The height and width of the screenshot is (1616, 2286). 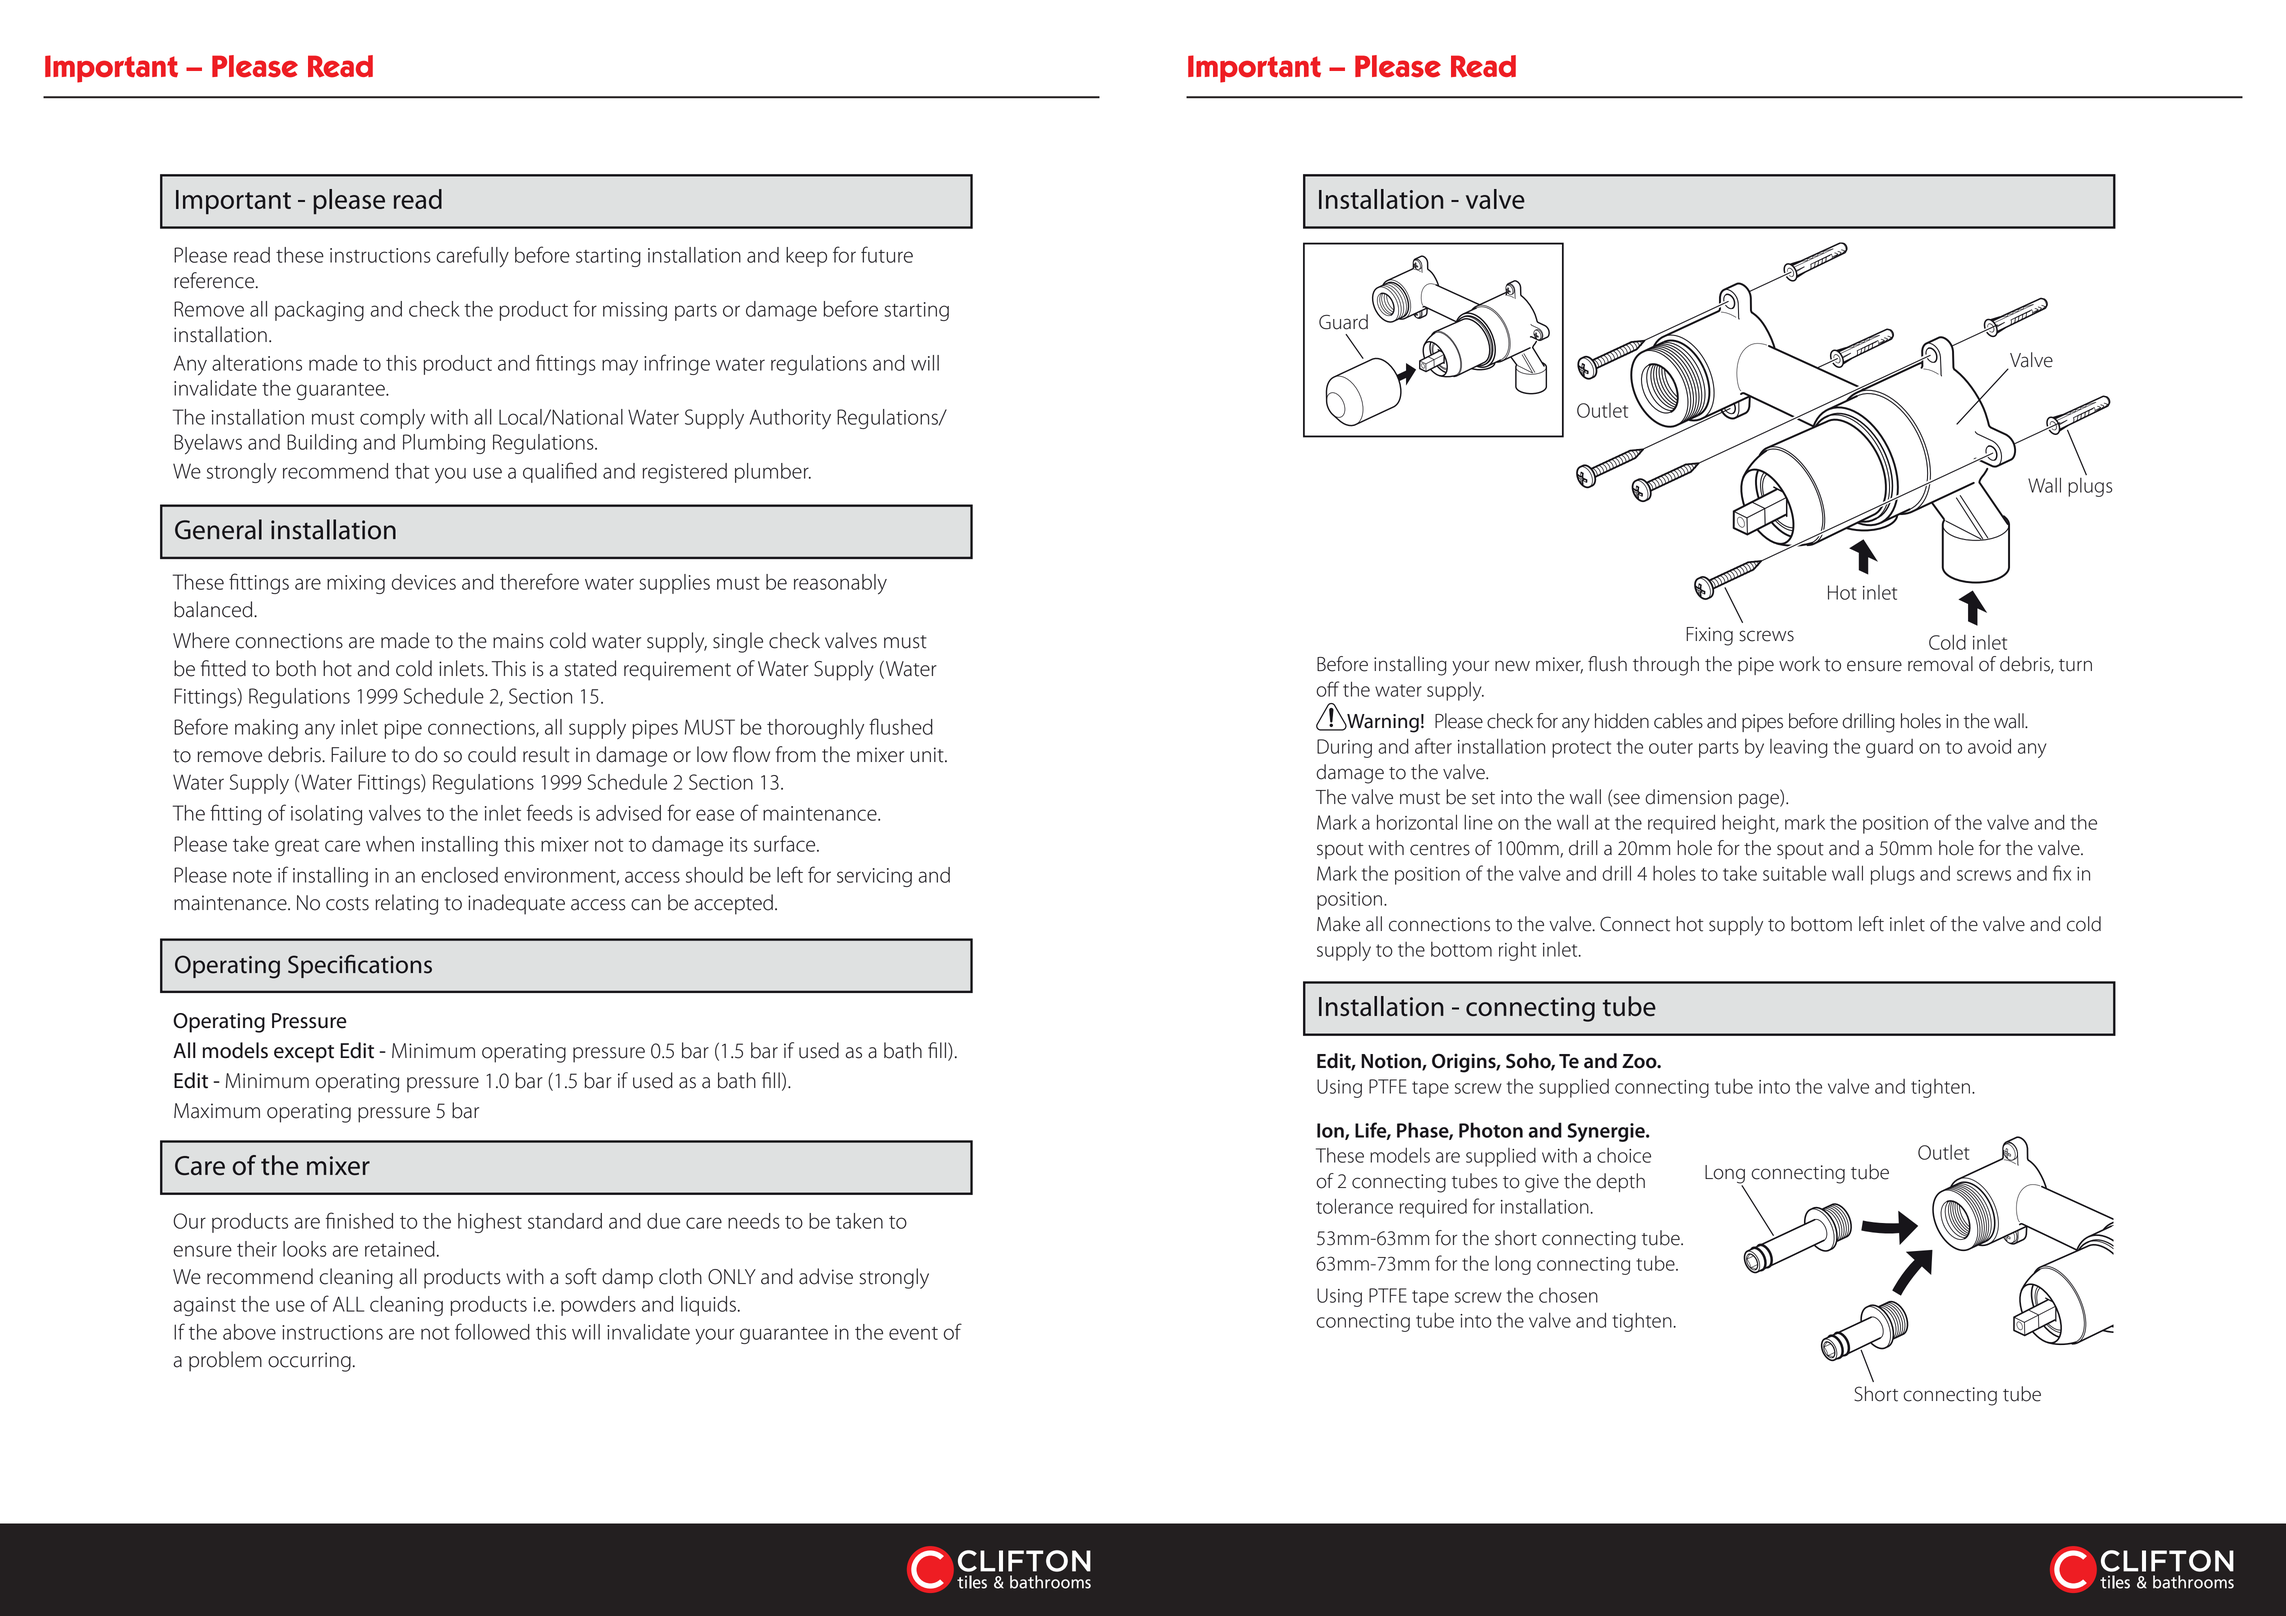 I want to click on packaging, so click(x=319, y=311).
